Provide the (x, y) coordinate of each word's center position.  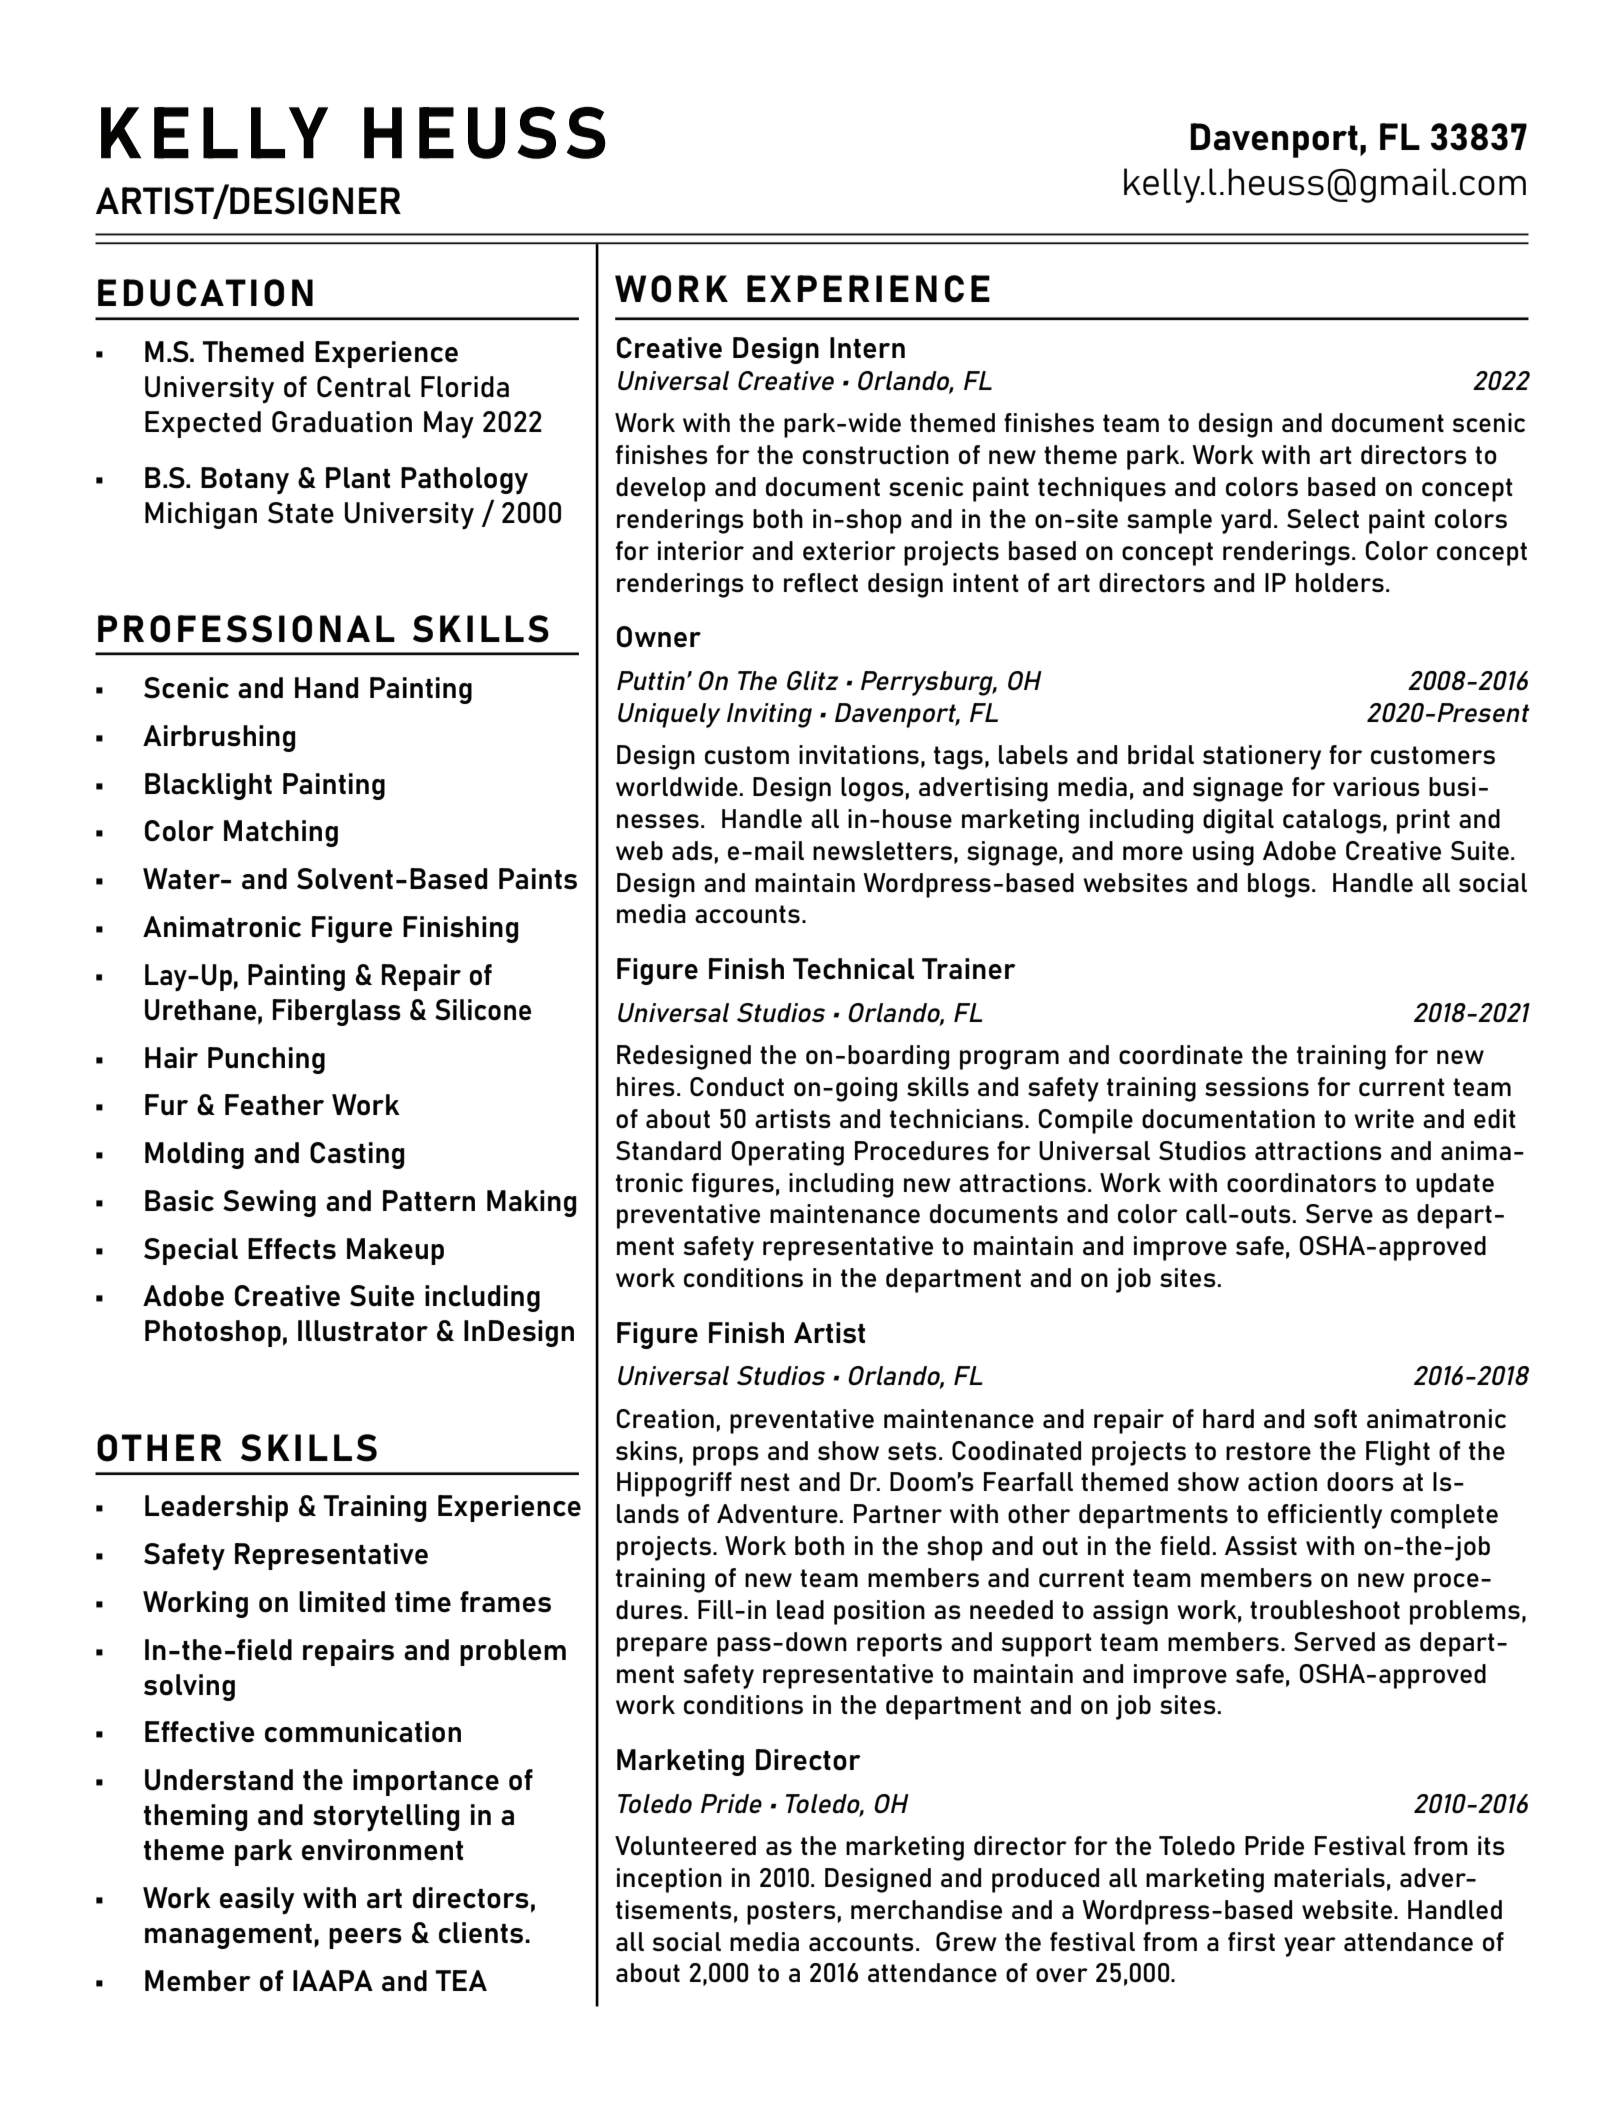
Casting (357, 1155)
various (1376, 787)
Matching (281, 833)
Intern (867, 348)
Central (364, 387)
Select (1323, 519)
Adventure (777, 1514)
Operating (788, 1153)
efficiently (1325, 1516)
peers (365, 1938)
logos (872, 789)
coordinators (1301, 1183)
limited (342, 1602)
